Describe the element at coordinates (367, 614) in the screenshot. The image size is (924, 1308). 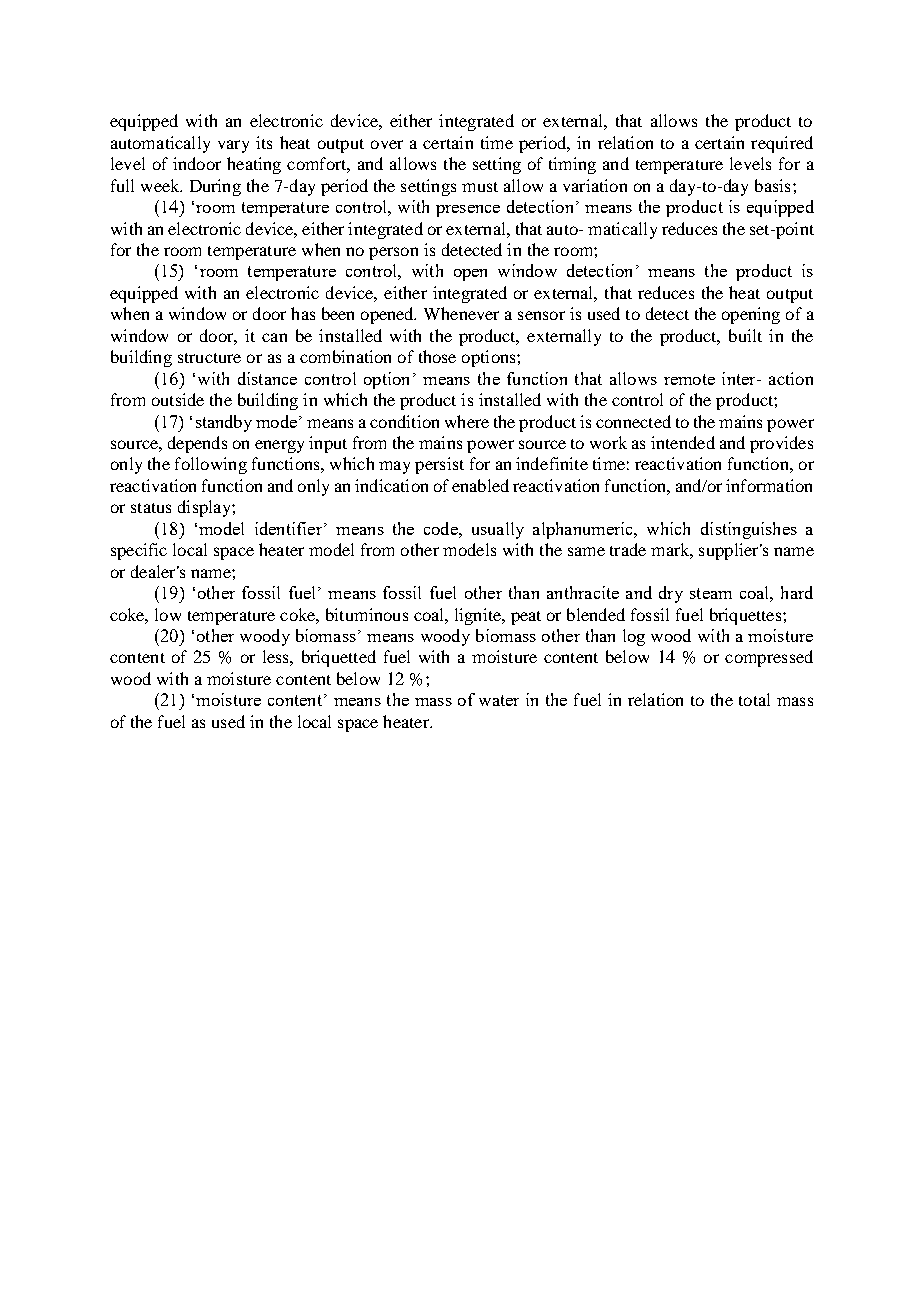
I see `bituminous` at that location.
